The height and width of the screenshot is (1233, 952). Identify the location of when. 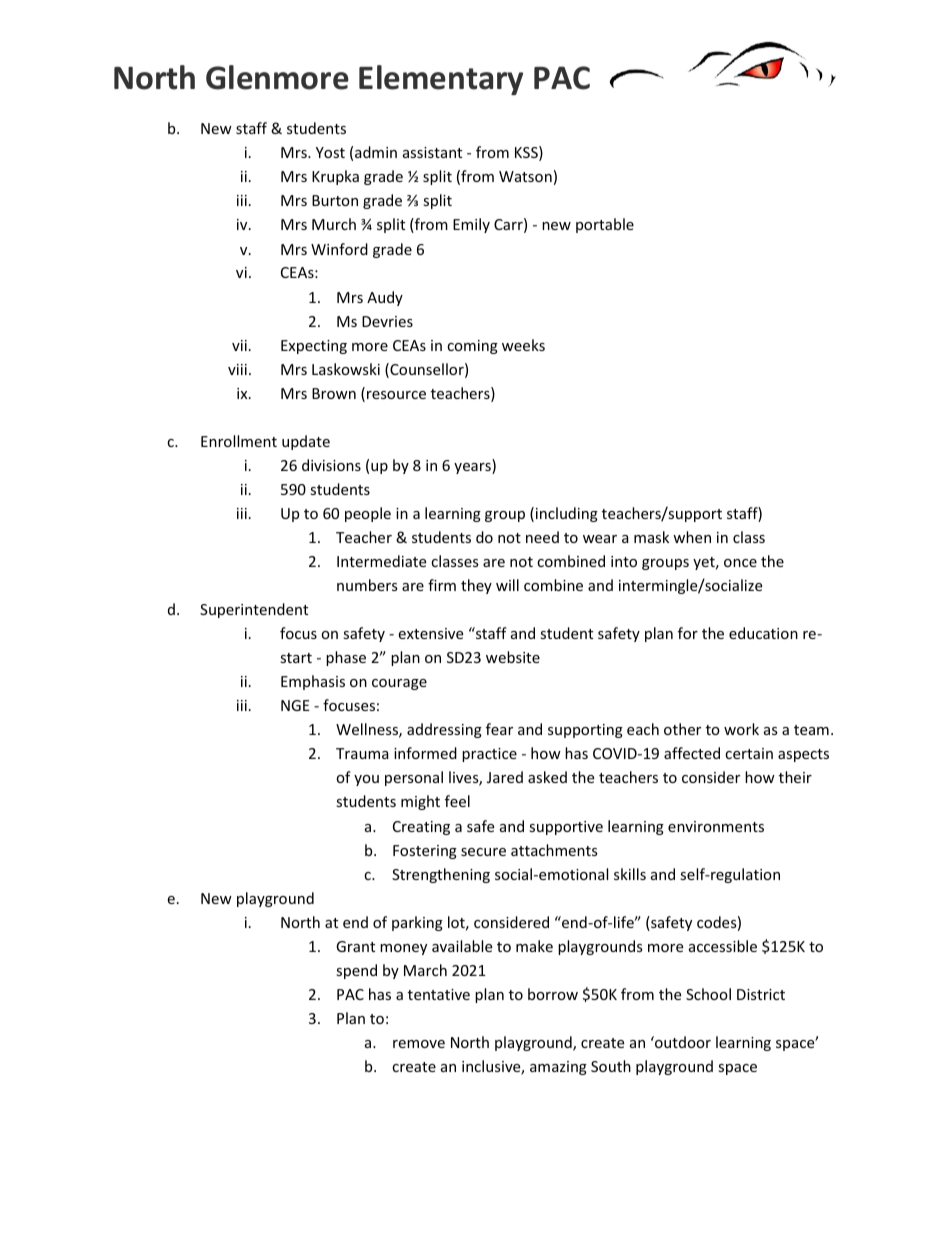
(692, 537).
